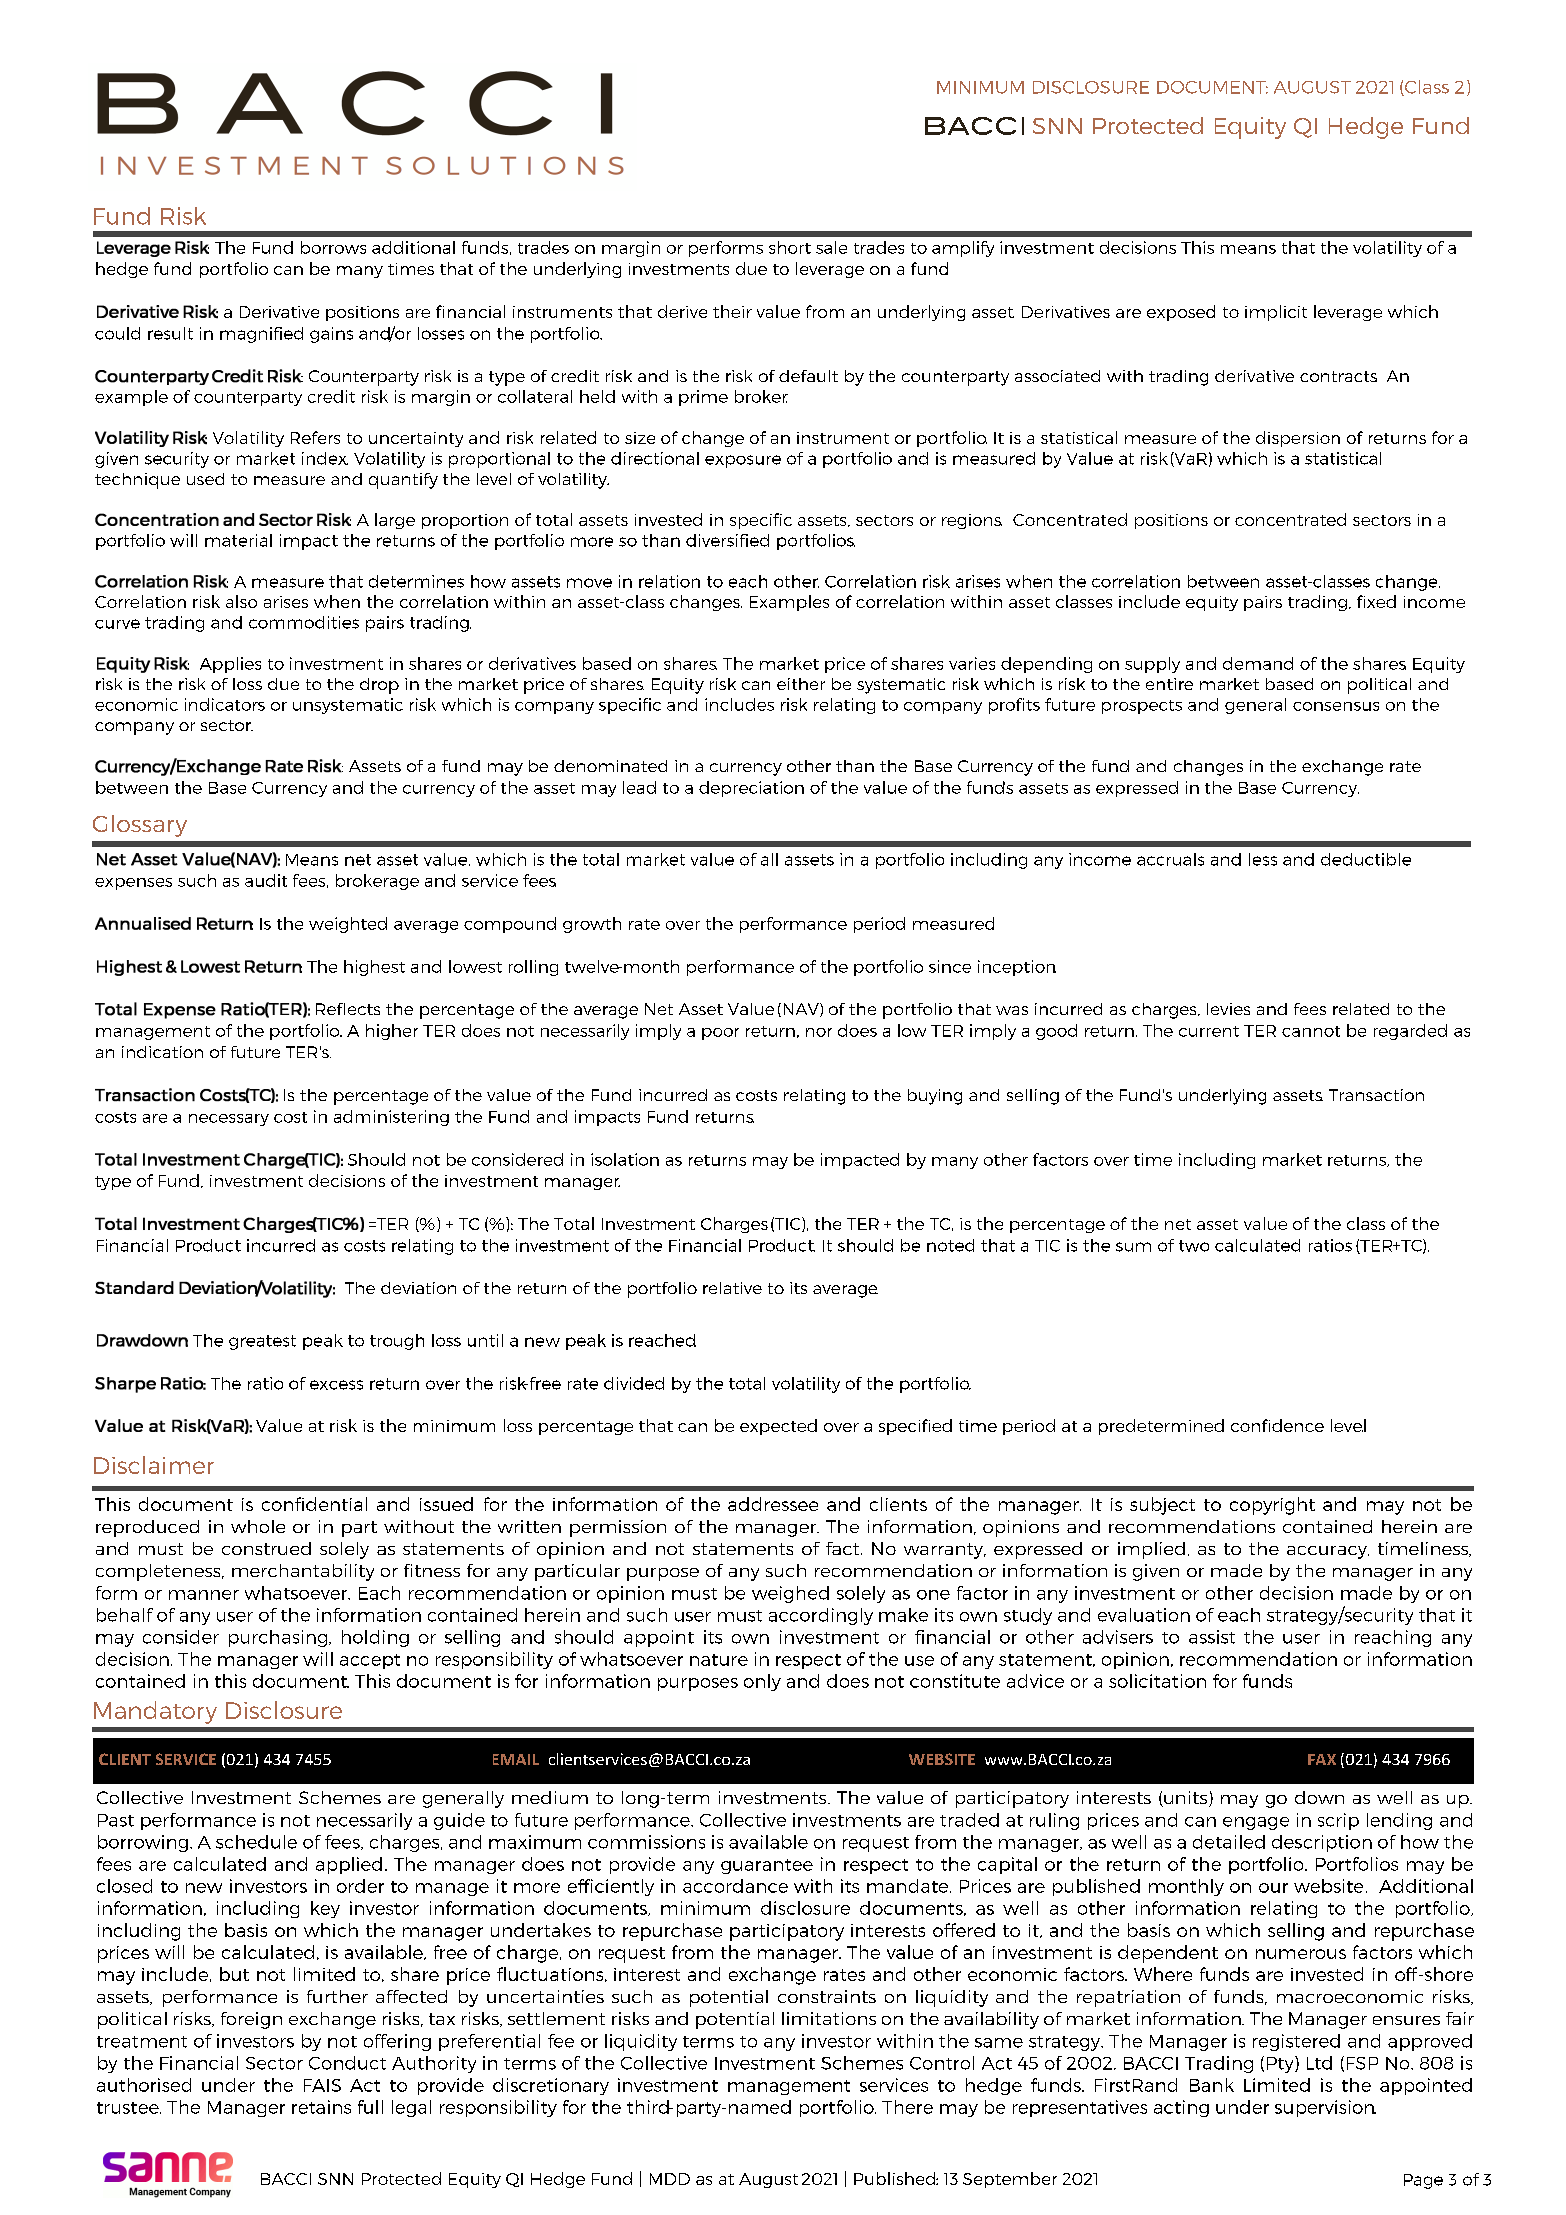  Describe the element at coordinates (1276, 313) in the screenshot. I see `implicit` at that location.
